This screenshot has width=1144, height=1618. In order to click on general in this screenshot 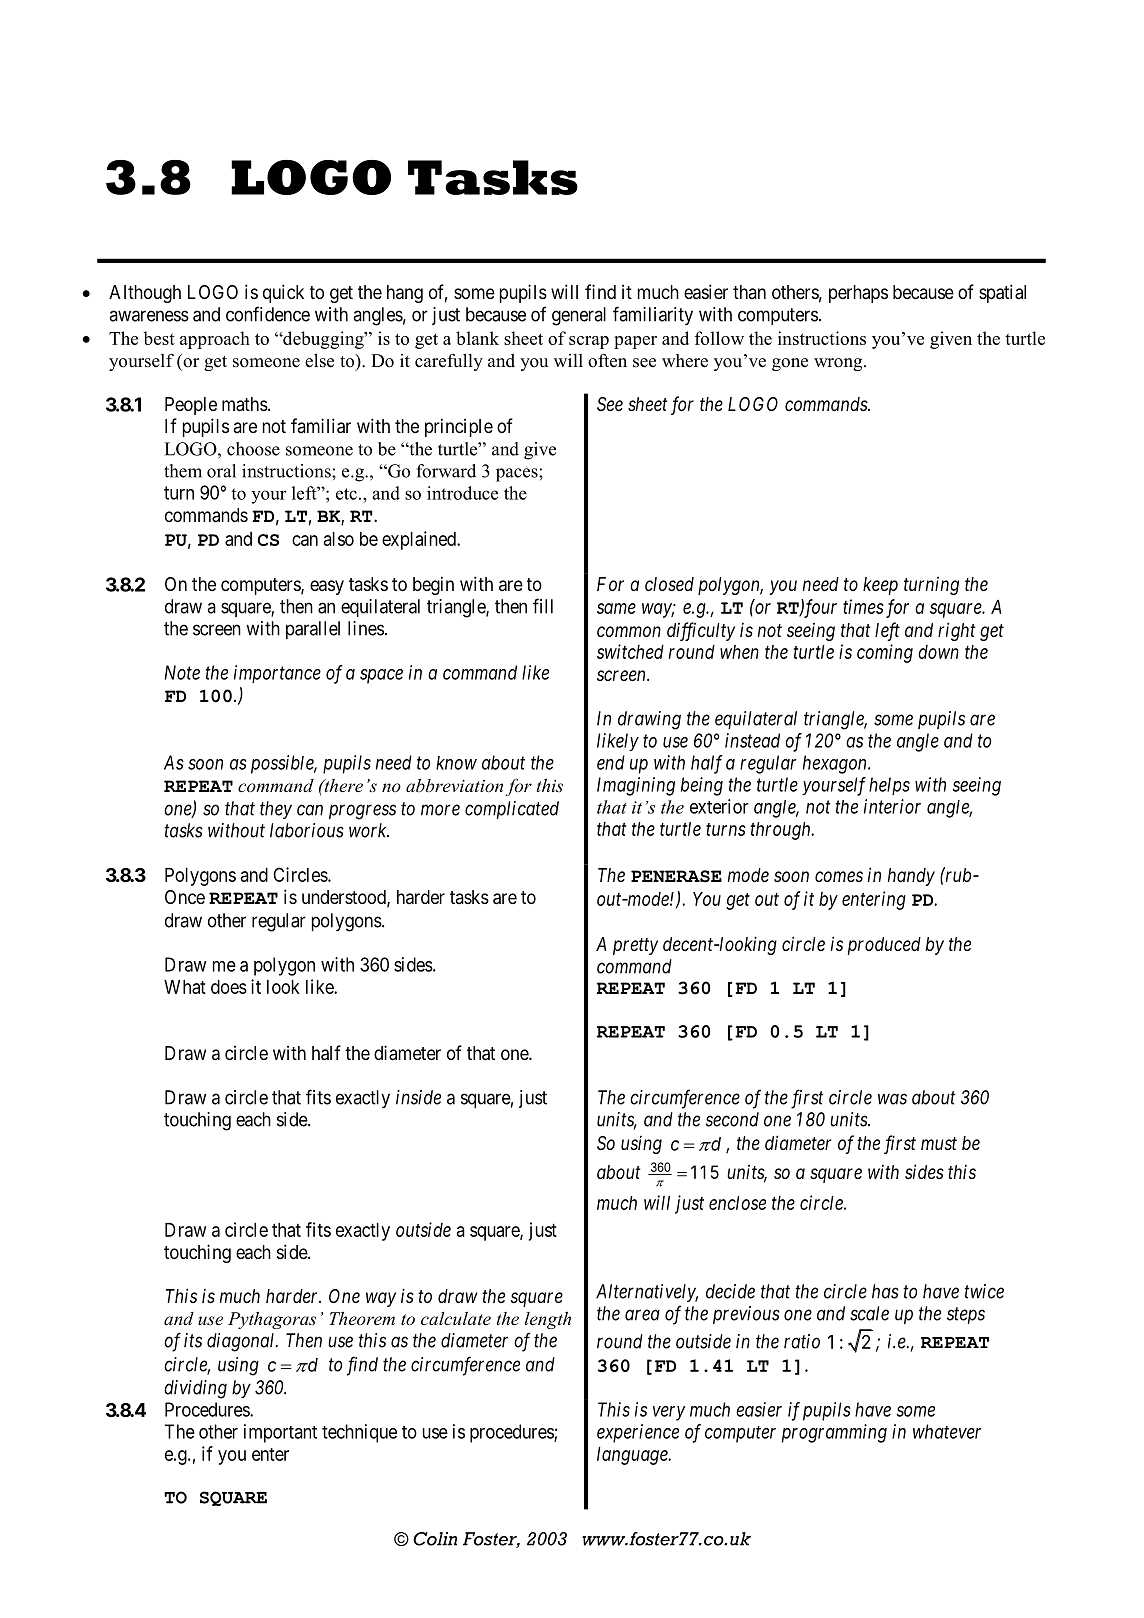, I will do `click(579, 316)`.
